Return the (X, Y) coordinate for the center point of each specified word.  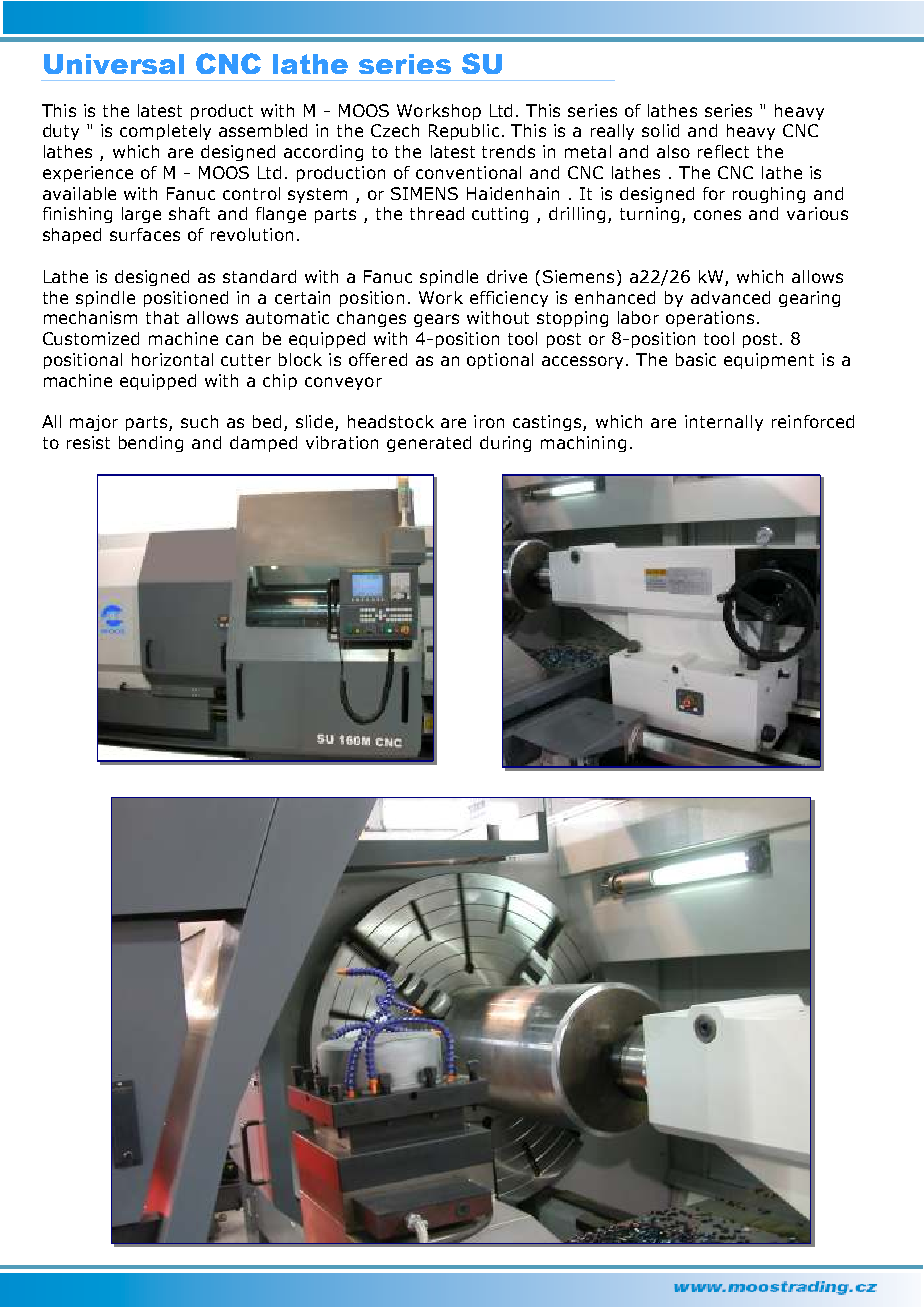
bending (151, 444)
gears (436, 320)
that (162, 317)
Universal (114, 64)
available (79, 193)
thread (437, 213)
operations (710, 319)
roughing (769, 195)
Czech (395, 130)
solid (660, 130)
